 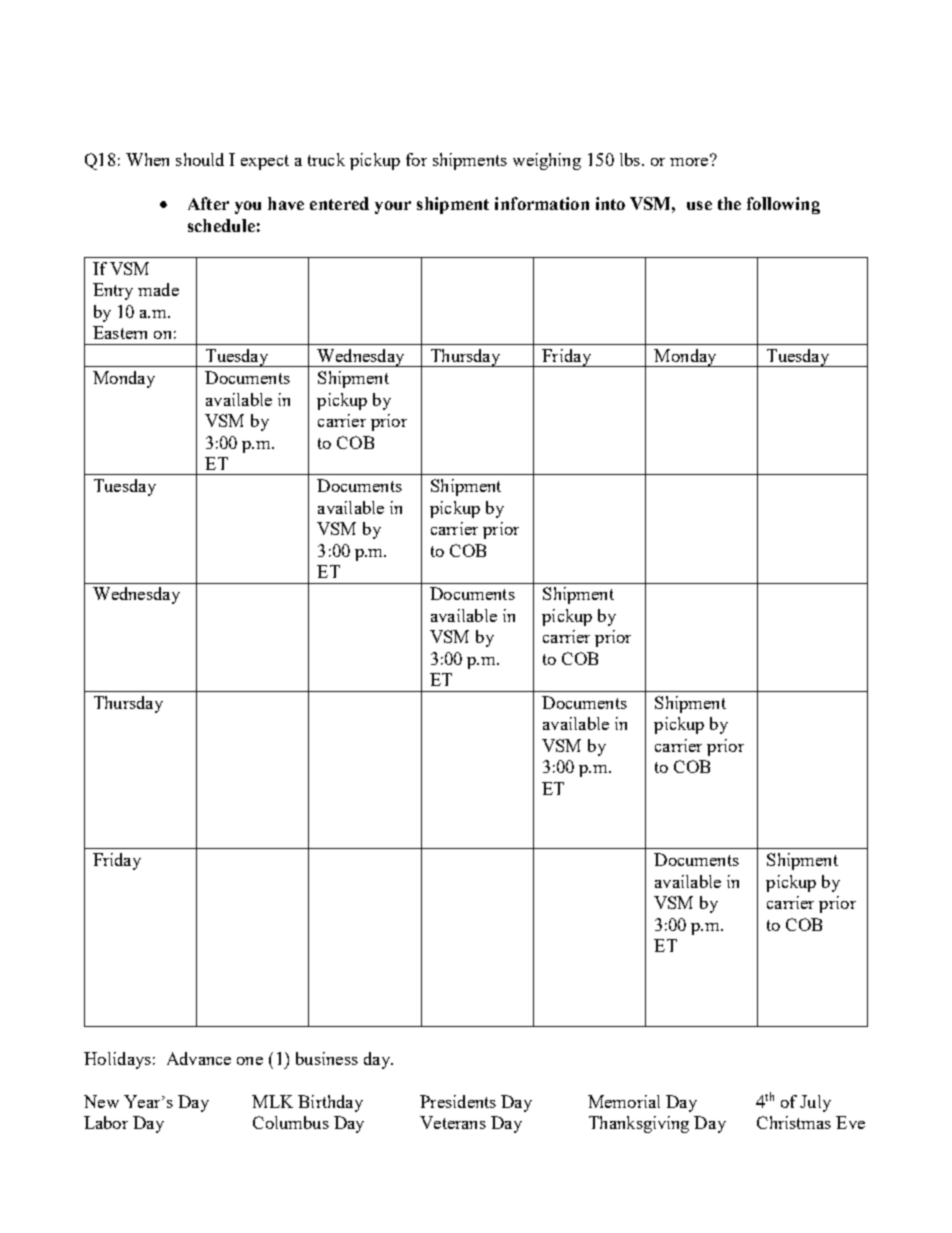 I want to click on following, so click(x=783, y=205).
